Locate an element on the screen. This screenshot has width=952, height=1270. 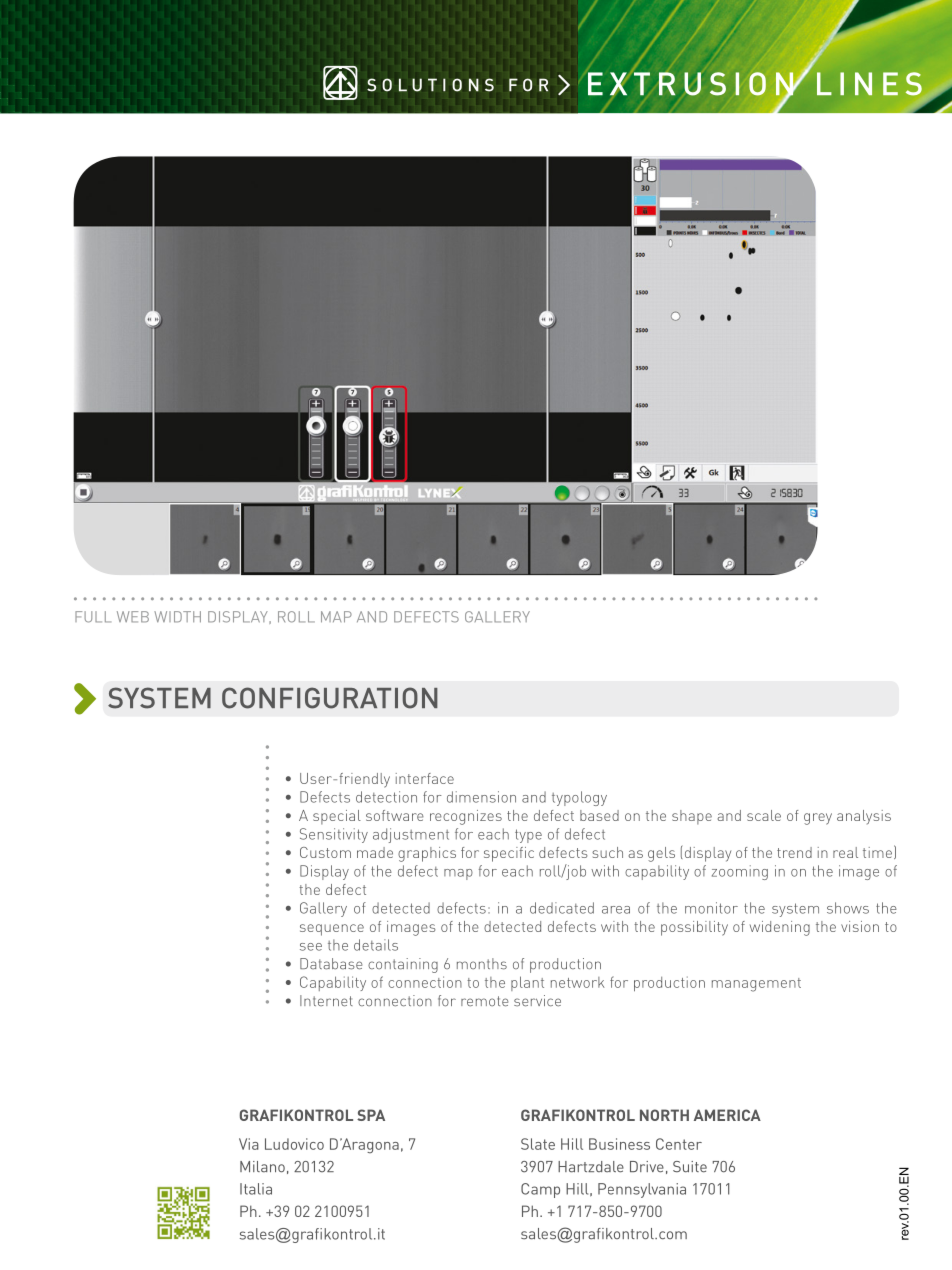
LINES is located at coordinates (869, 84).
